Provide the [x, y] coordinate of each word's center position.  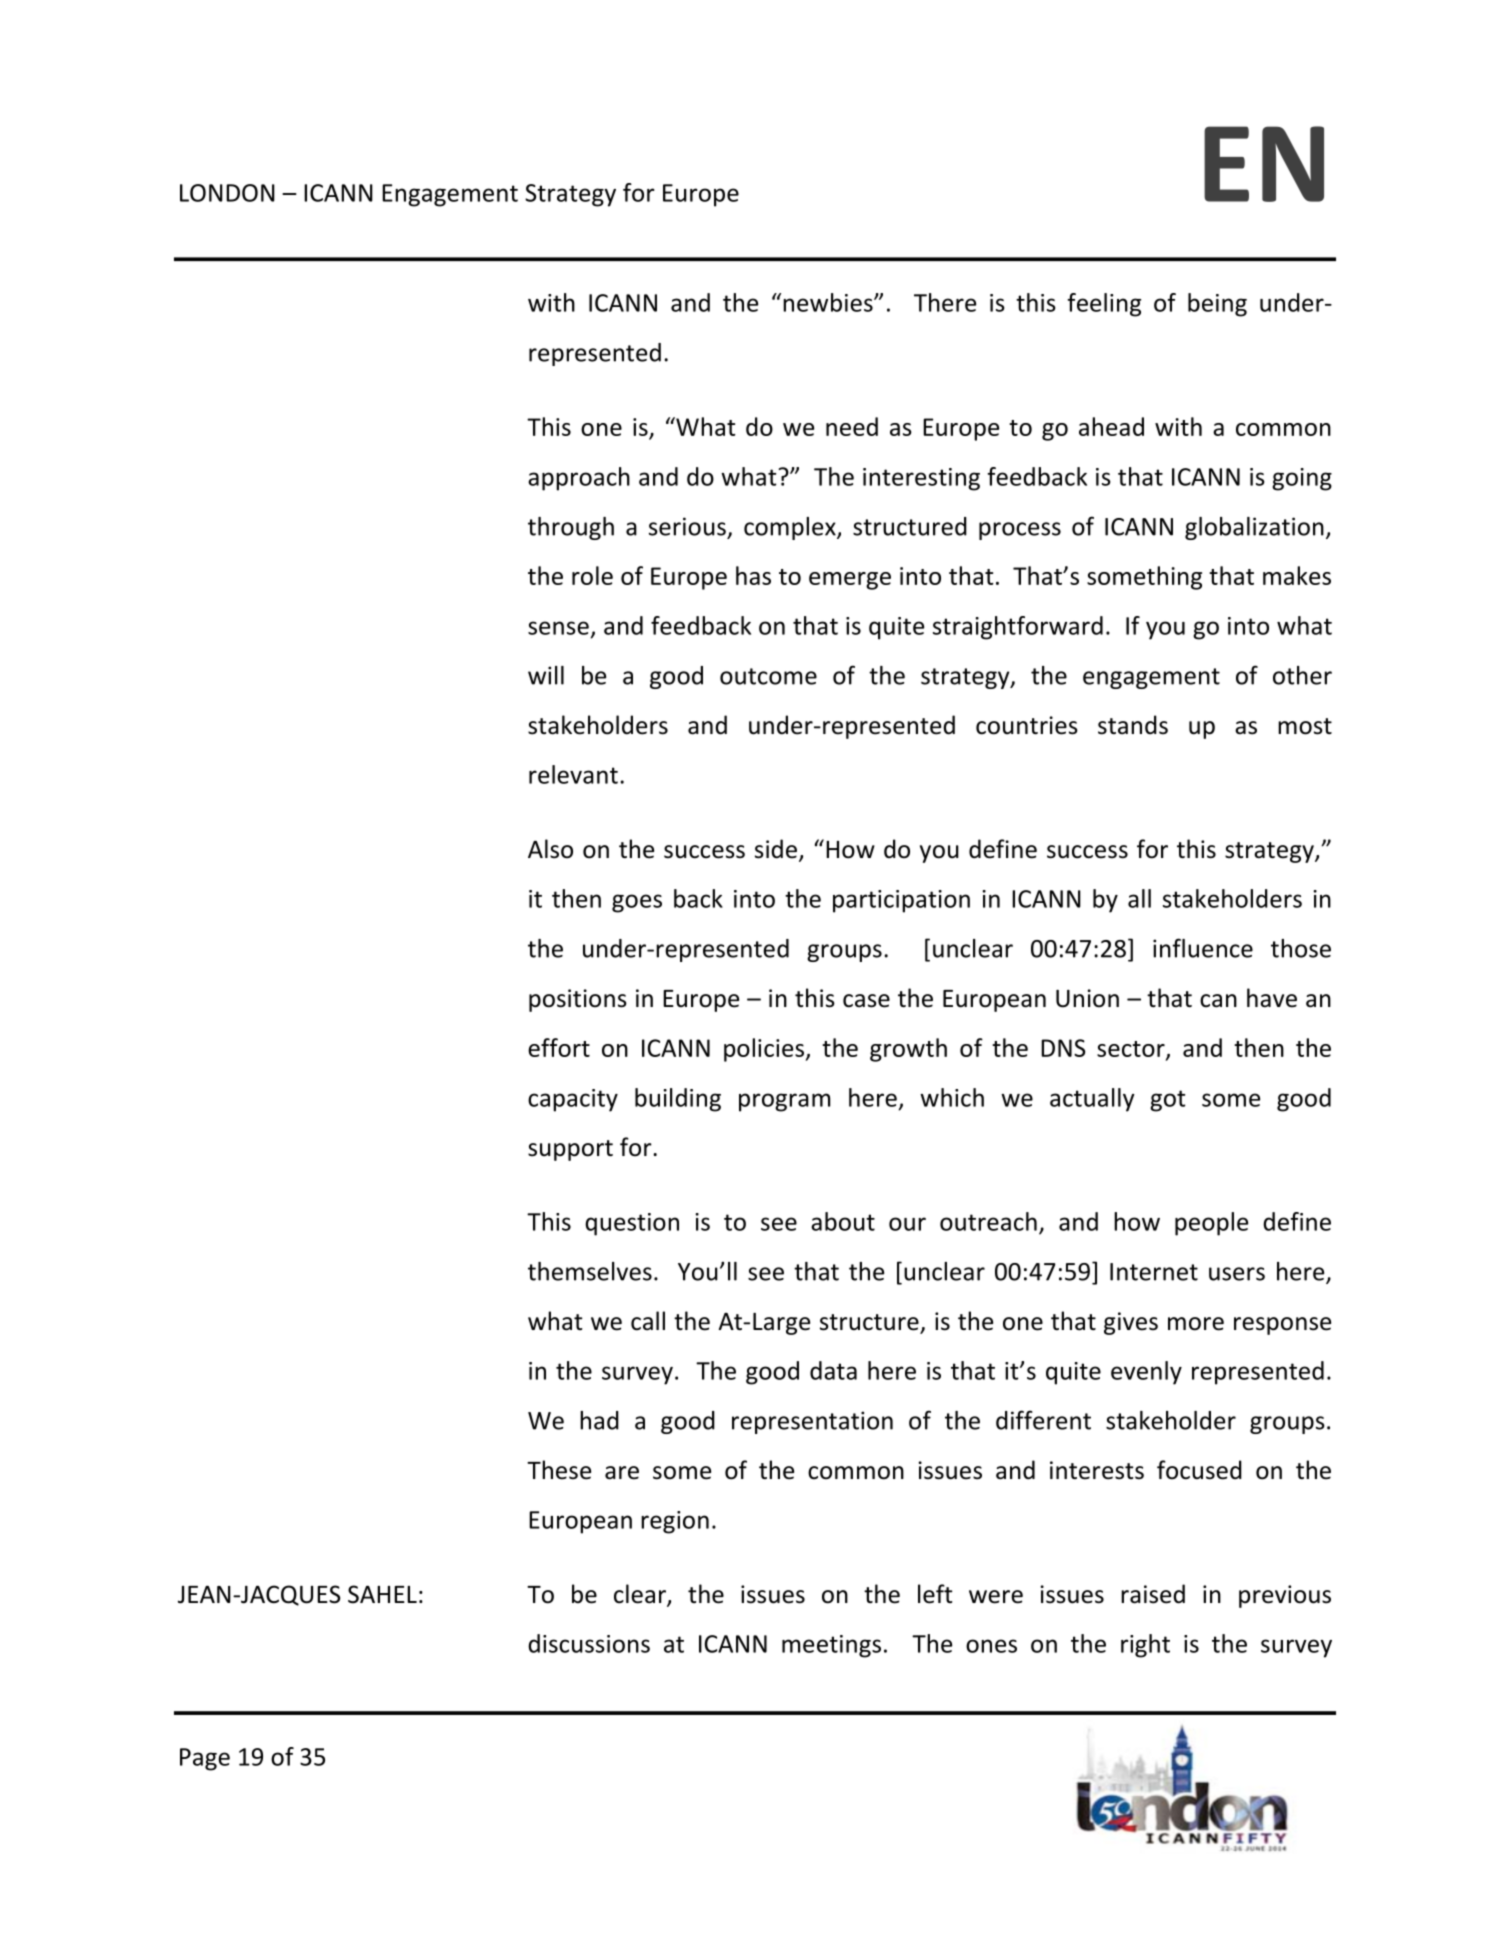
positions [578, 1000]
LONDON [227, 193]
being [1217, 305]
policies [765, 1050]
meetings [831, 1646]
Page [205, 1759]
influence [1203, 948]
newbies [829, 302]
